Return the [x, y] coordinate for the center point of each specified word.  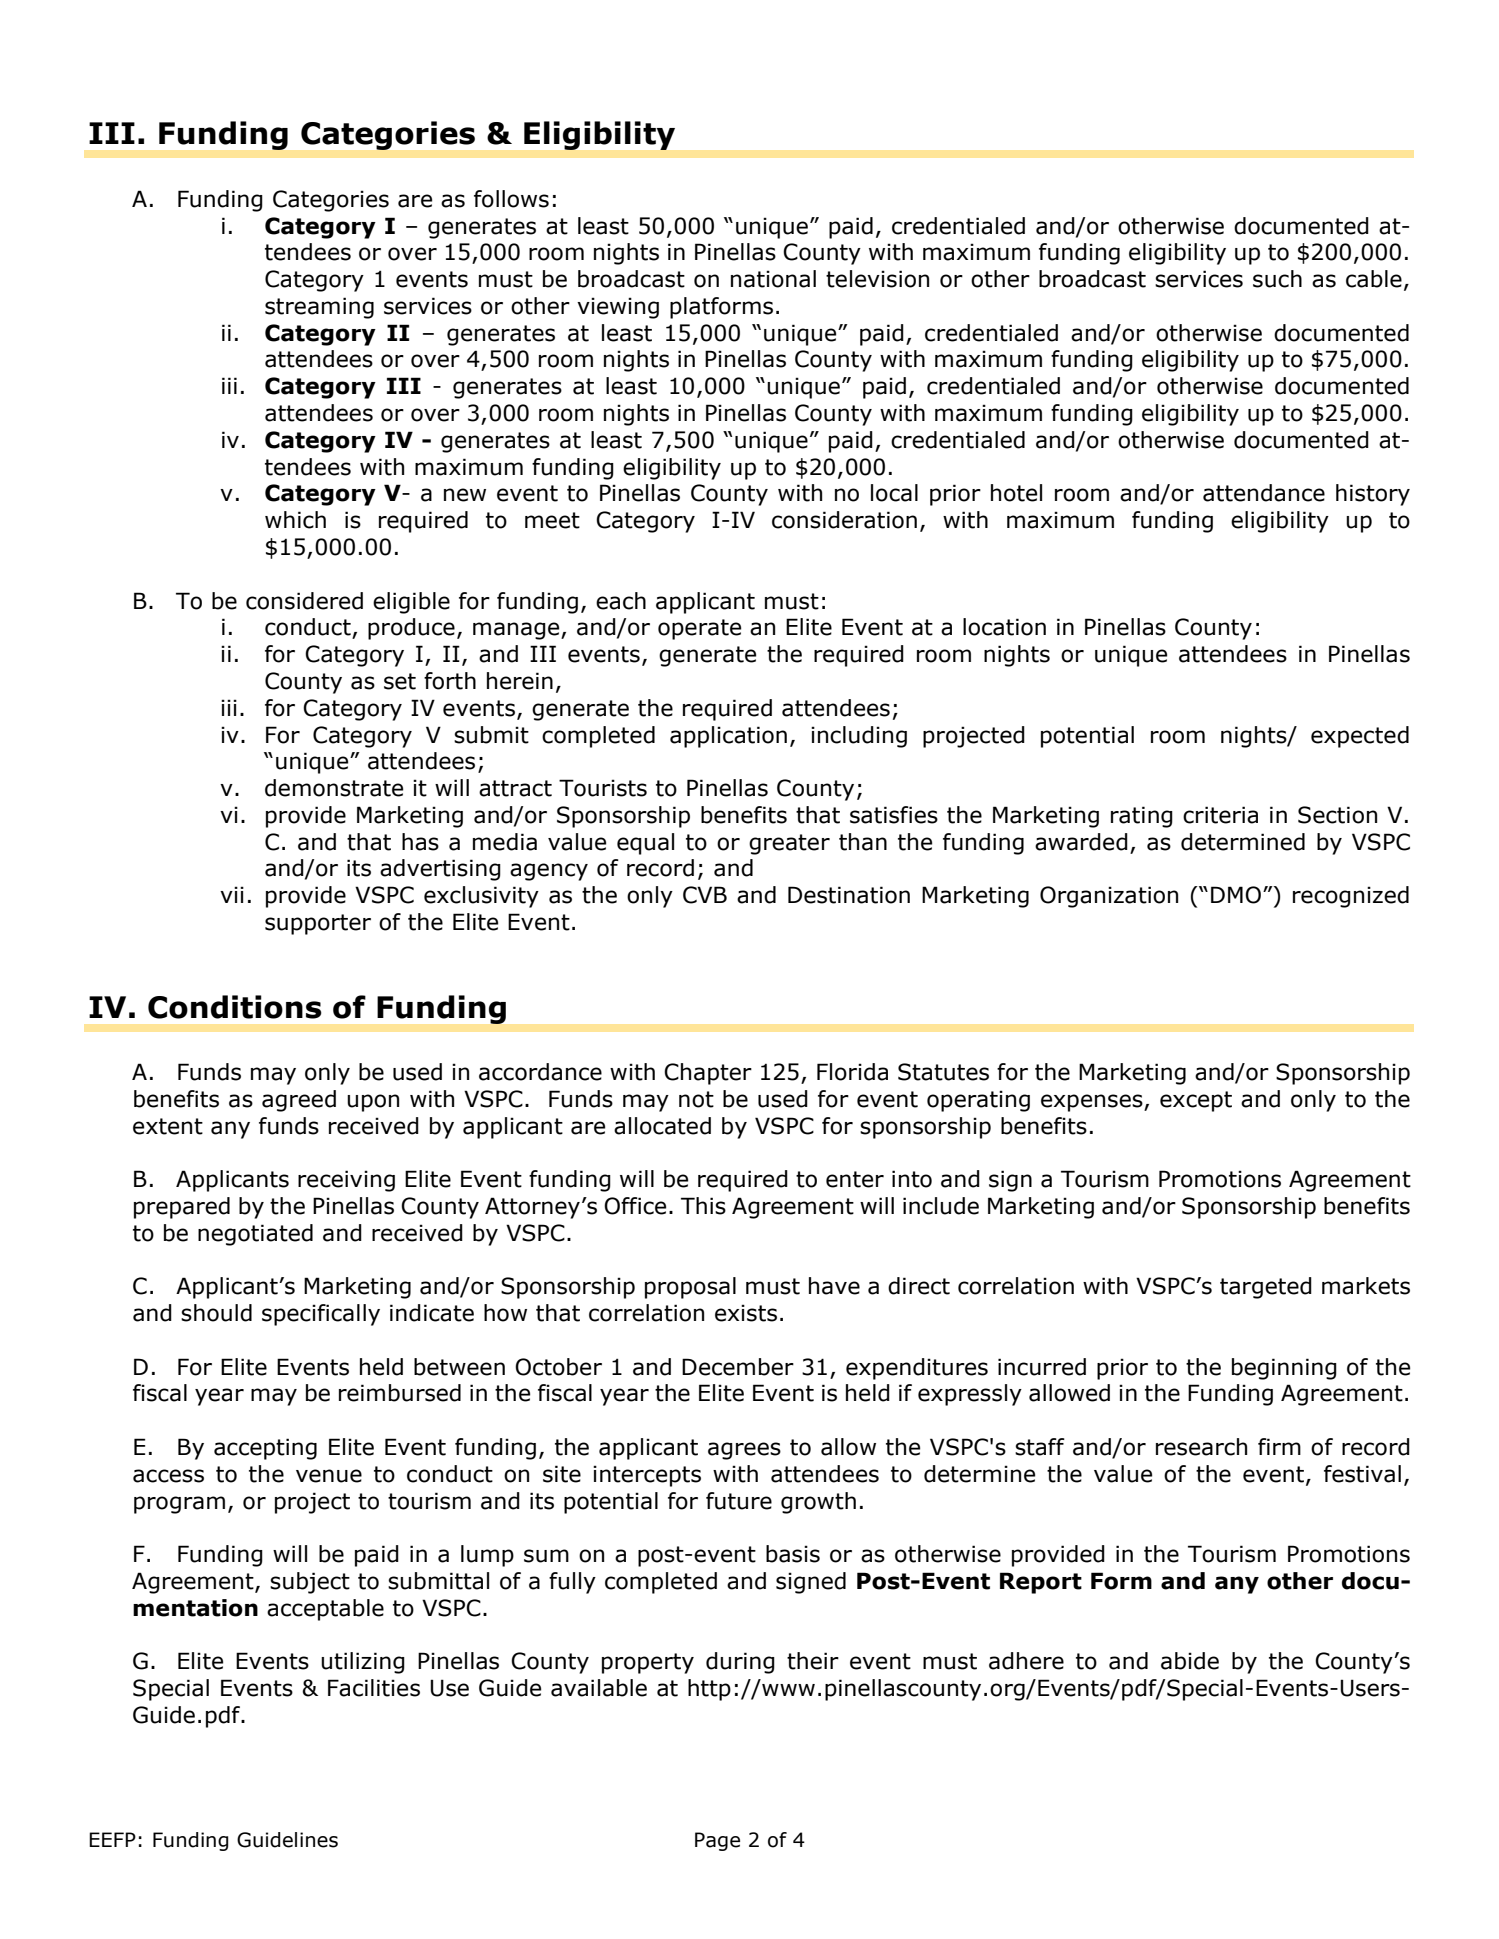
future [739, 1501]
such [1277, 279]
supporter [318, 924]
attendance [1264, 493]
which [295, 520]
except [1196, 1101]
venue [329, 1476]
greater [789, 844]
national [773, 279]
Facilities [374, 1688]
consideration [844, 520]
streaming [319, 308]
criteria [1220, 815]
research [1201, 1447]
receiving [346, 1181]
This [703, 1206]
